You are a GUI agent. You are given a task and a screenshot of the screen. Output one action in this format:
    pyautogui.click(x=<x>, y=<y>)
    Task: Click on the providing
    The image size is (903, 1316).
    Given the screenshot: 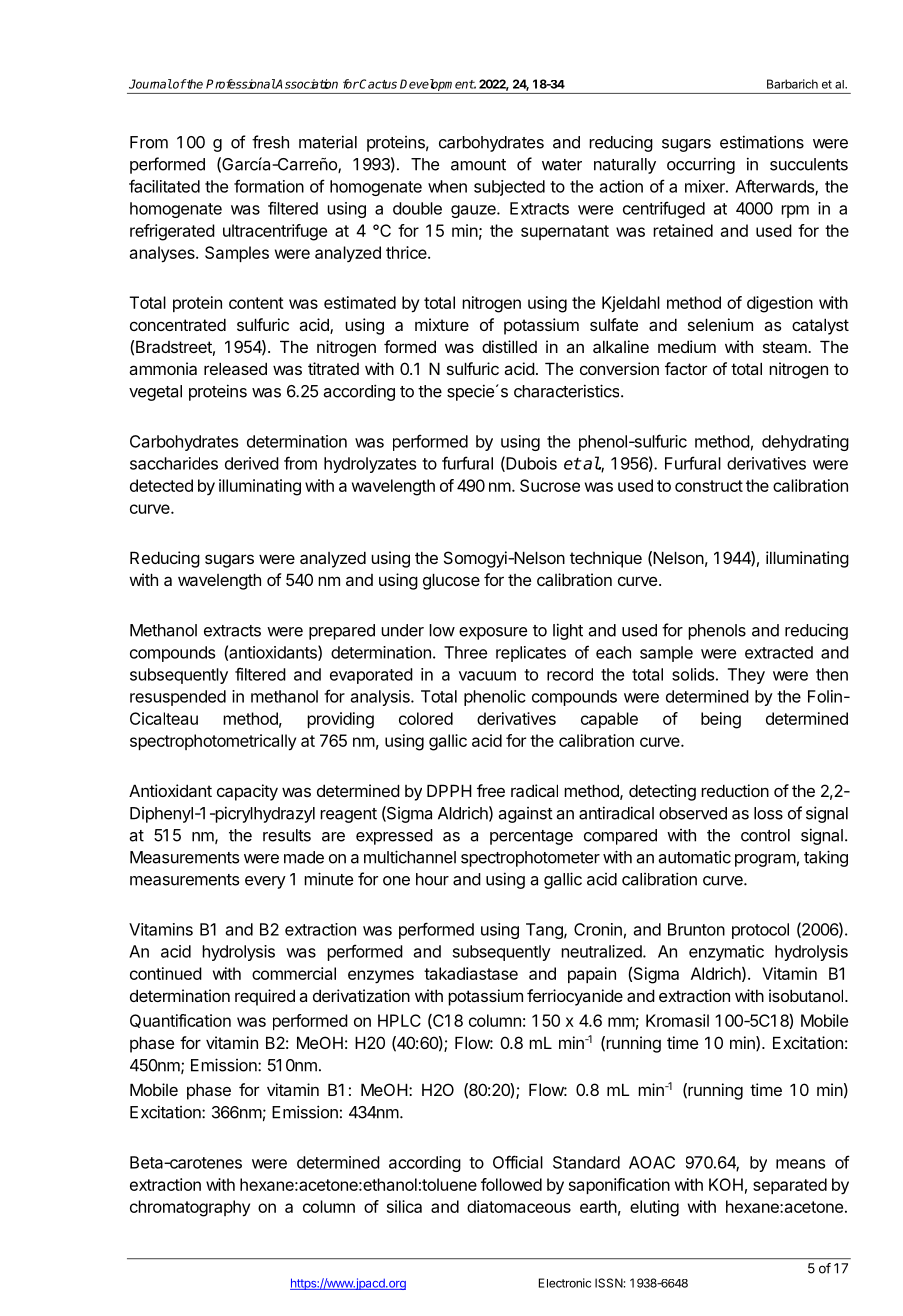 What is the action you would take?
    pyautogui.click(x=340, y=720)
